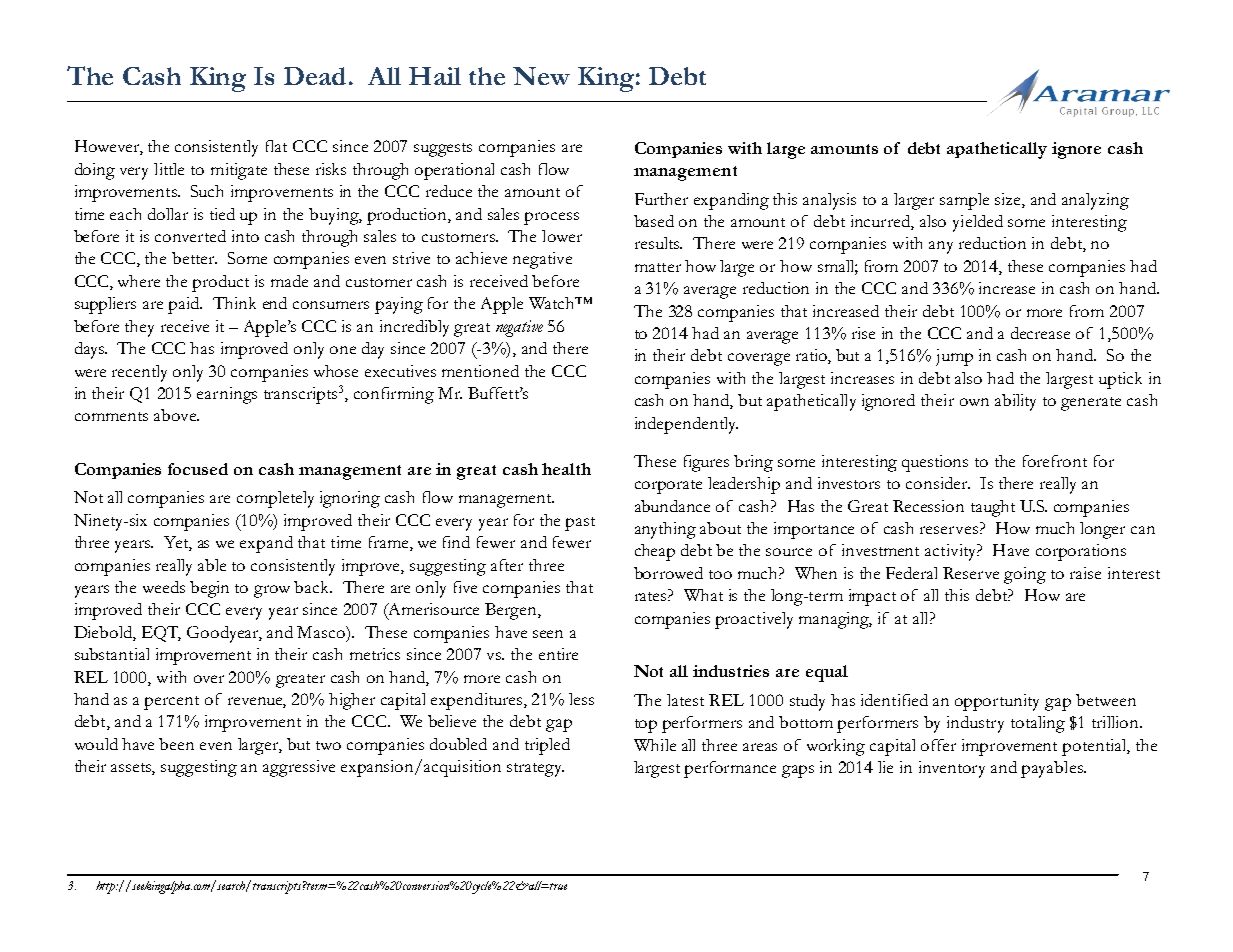 Image resolution: width=1233 pixels, height=952 pixels. What do you see at coordinates (686, 425) in the image?
I see `independently` at bounding box center [686, 425].
